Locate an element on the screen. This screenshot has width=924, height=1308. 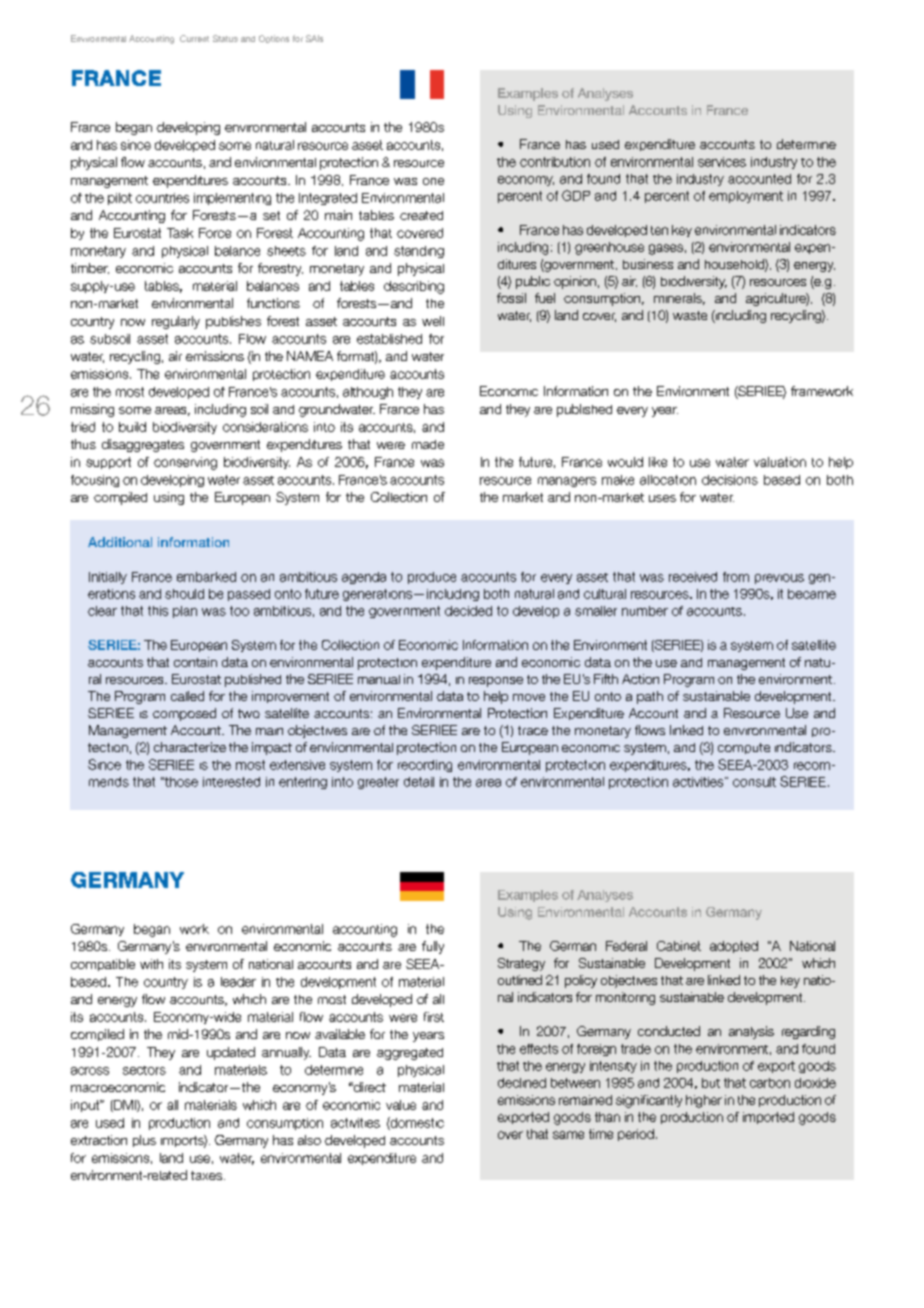
Current is located at coordinates (194, 38).
